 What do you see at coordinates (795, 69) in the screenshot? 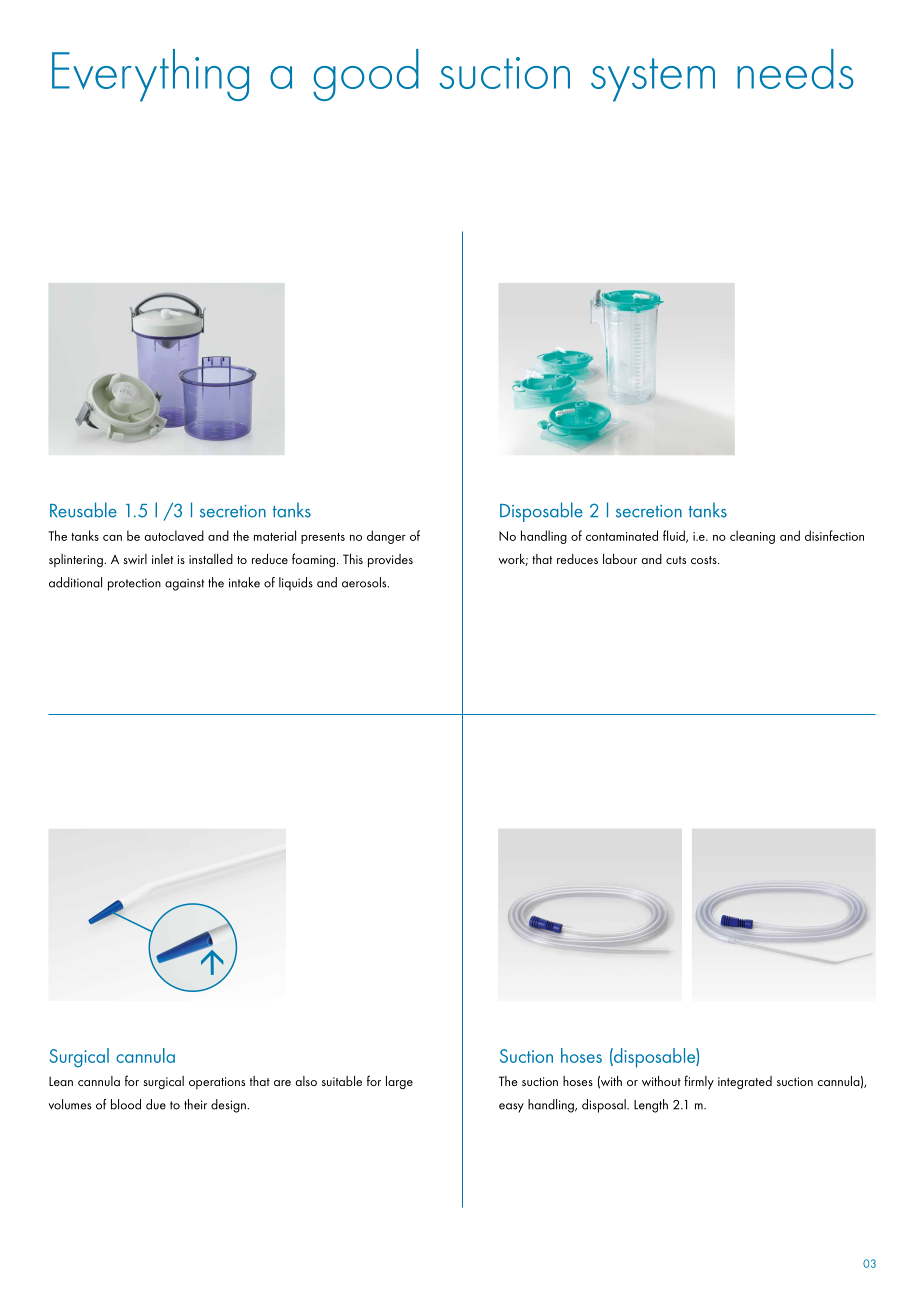
I see `needs` at bounding box center [795, 69].
